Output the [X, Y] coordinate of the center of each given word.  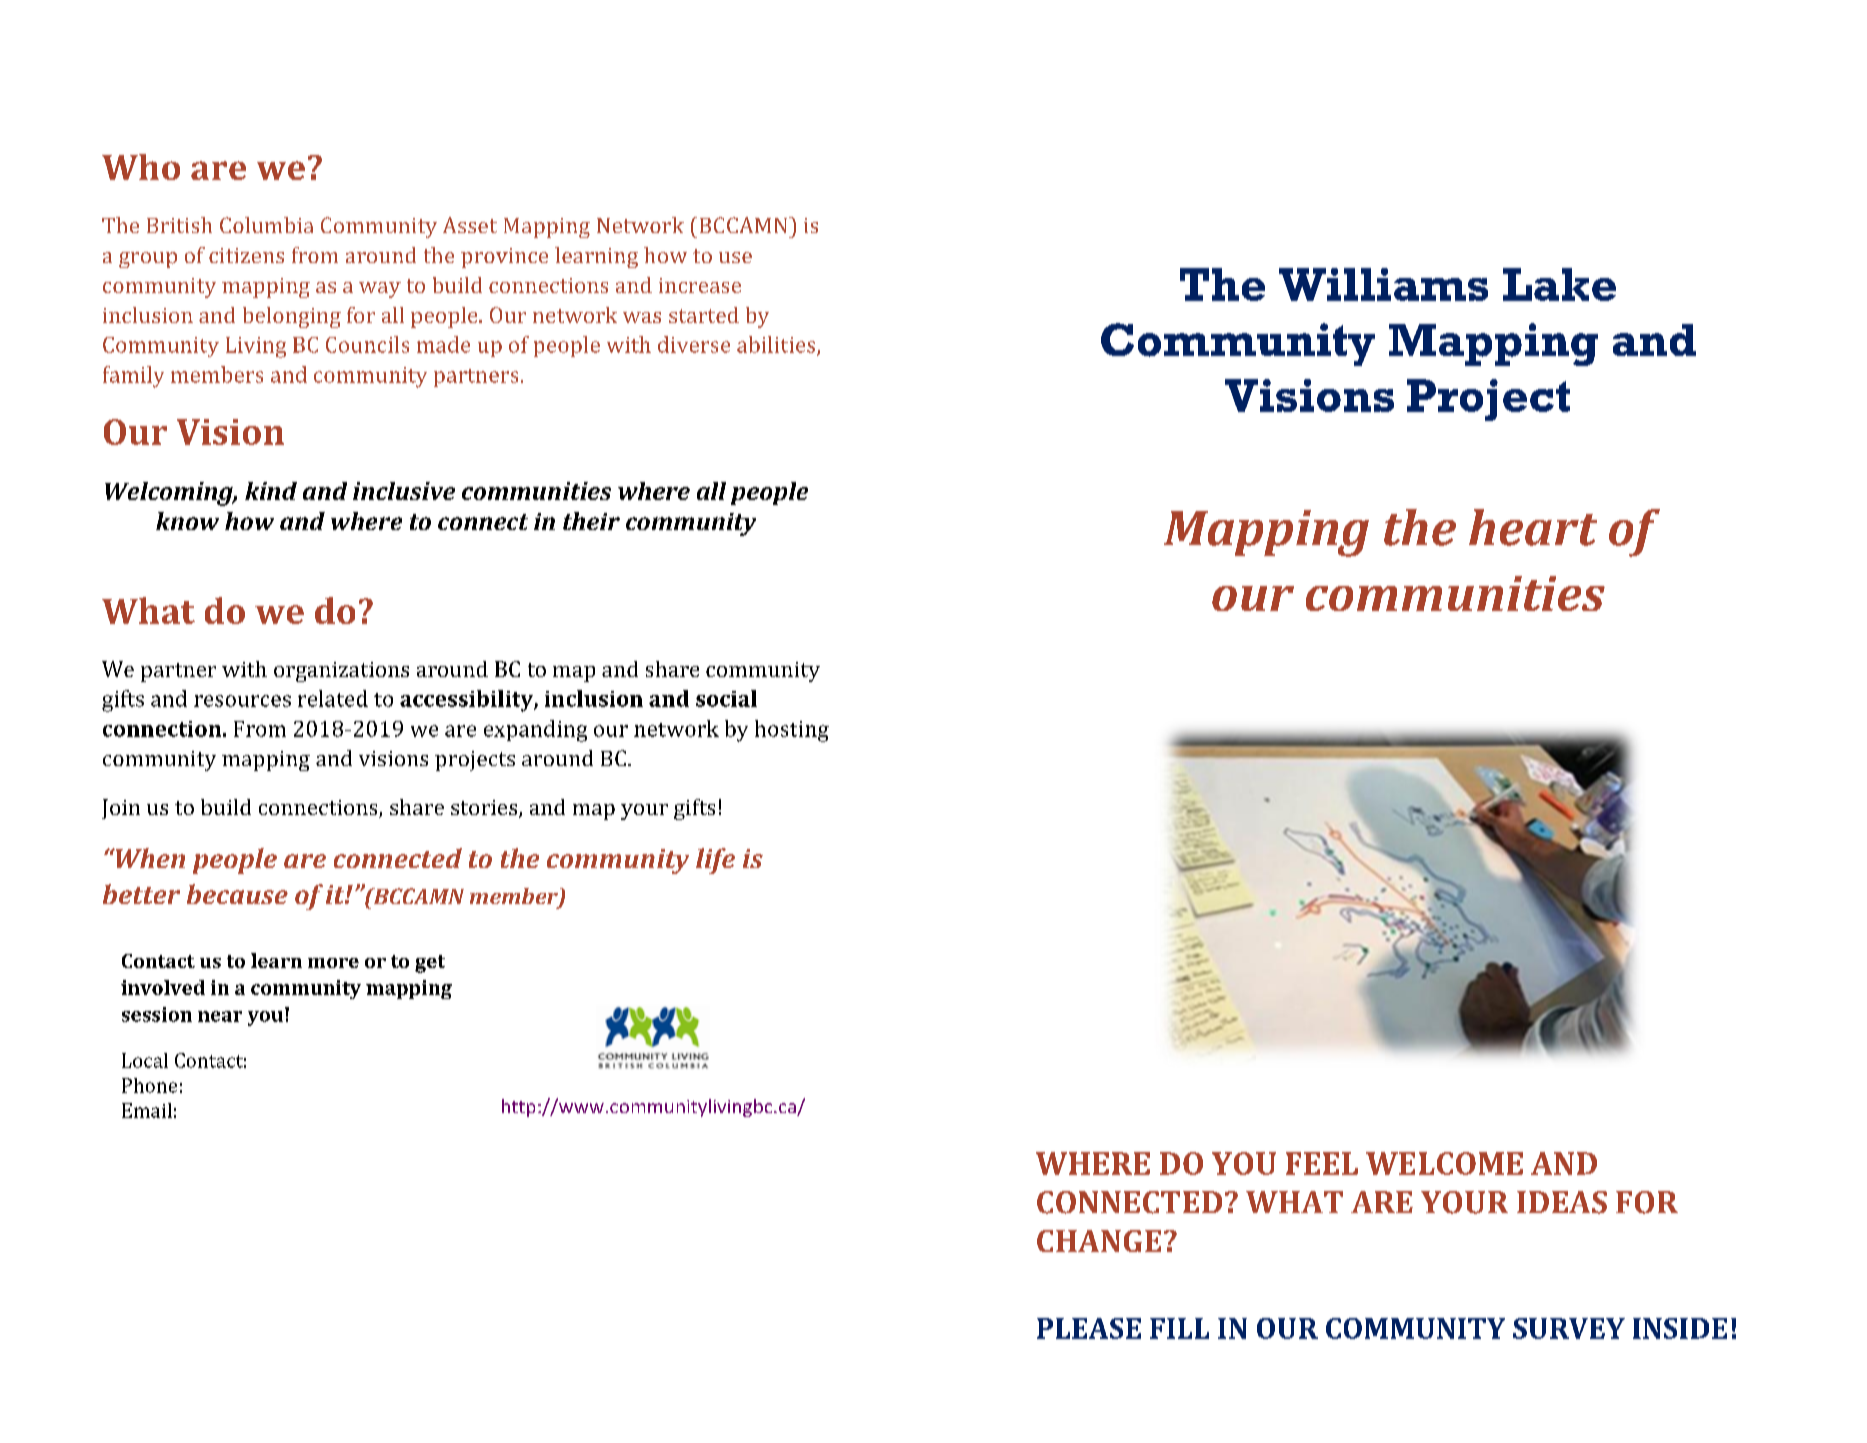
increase [700, 285]
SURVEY [1569, 1328]
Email [147, 1110]
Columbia [266, 225]
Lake [1559, 284]
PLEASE [1089, 1328]
